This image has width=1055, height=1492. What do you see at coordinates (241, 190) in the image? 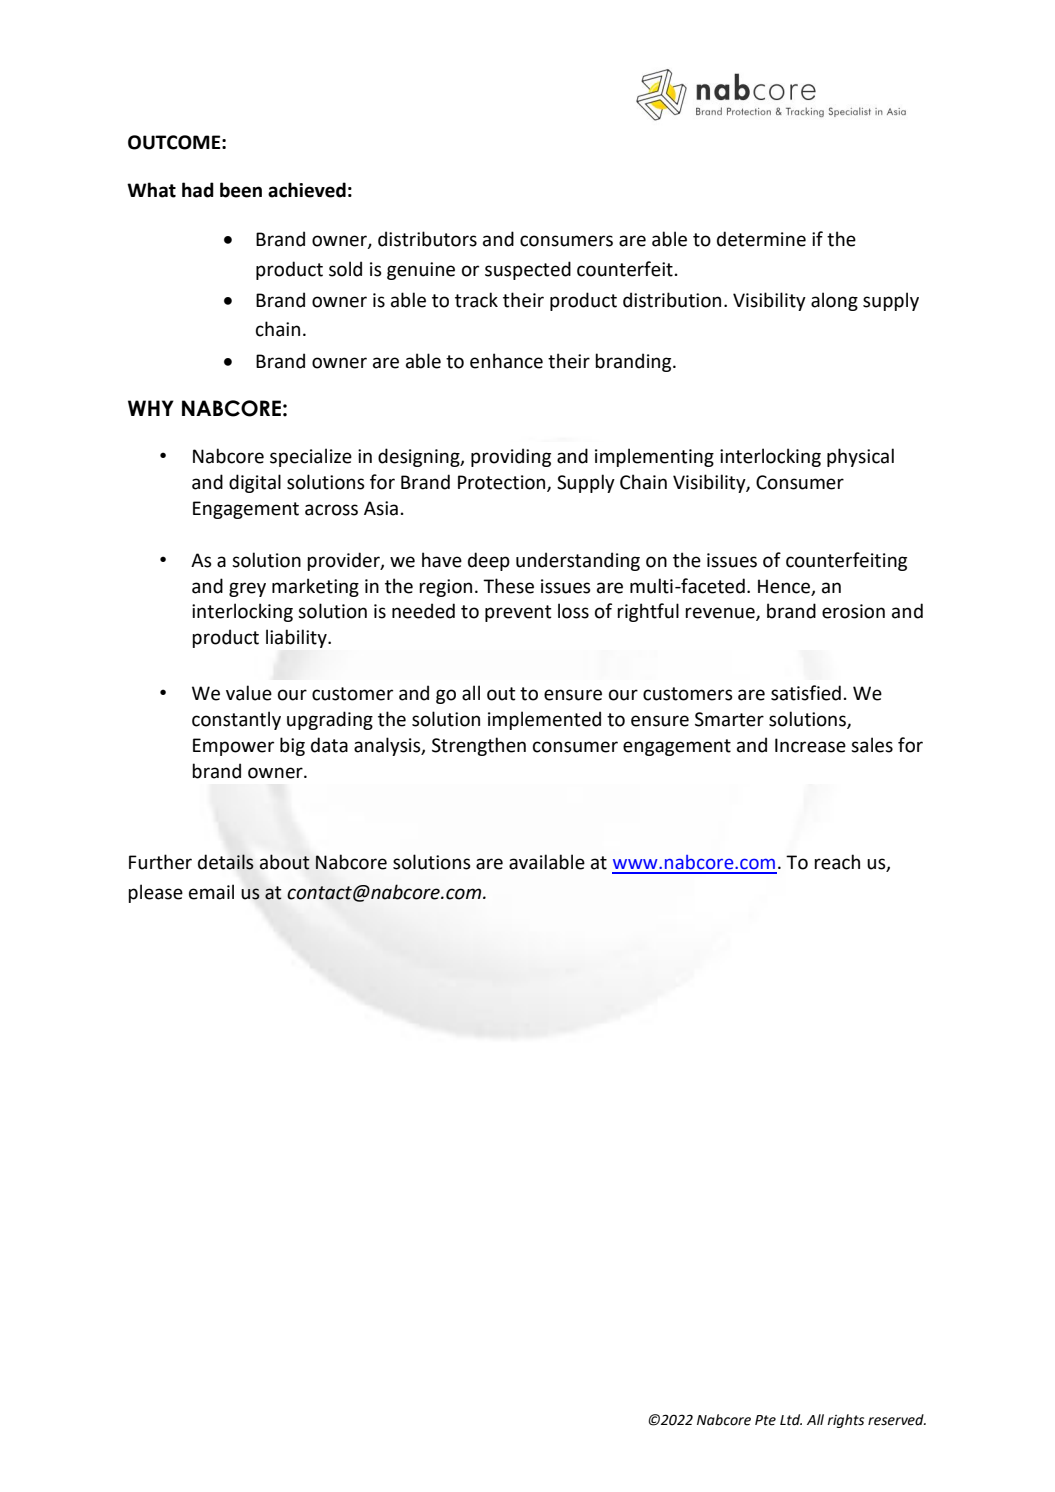
I see `been` at bounding box center [241, 190].
